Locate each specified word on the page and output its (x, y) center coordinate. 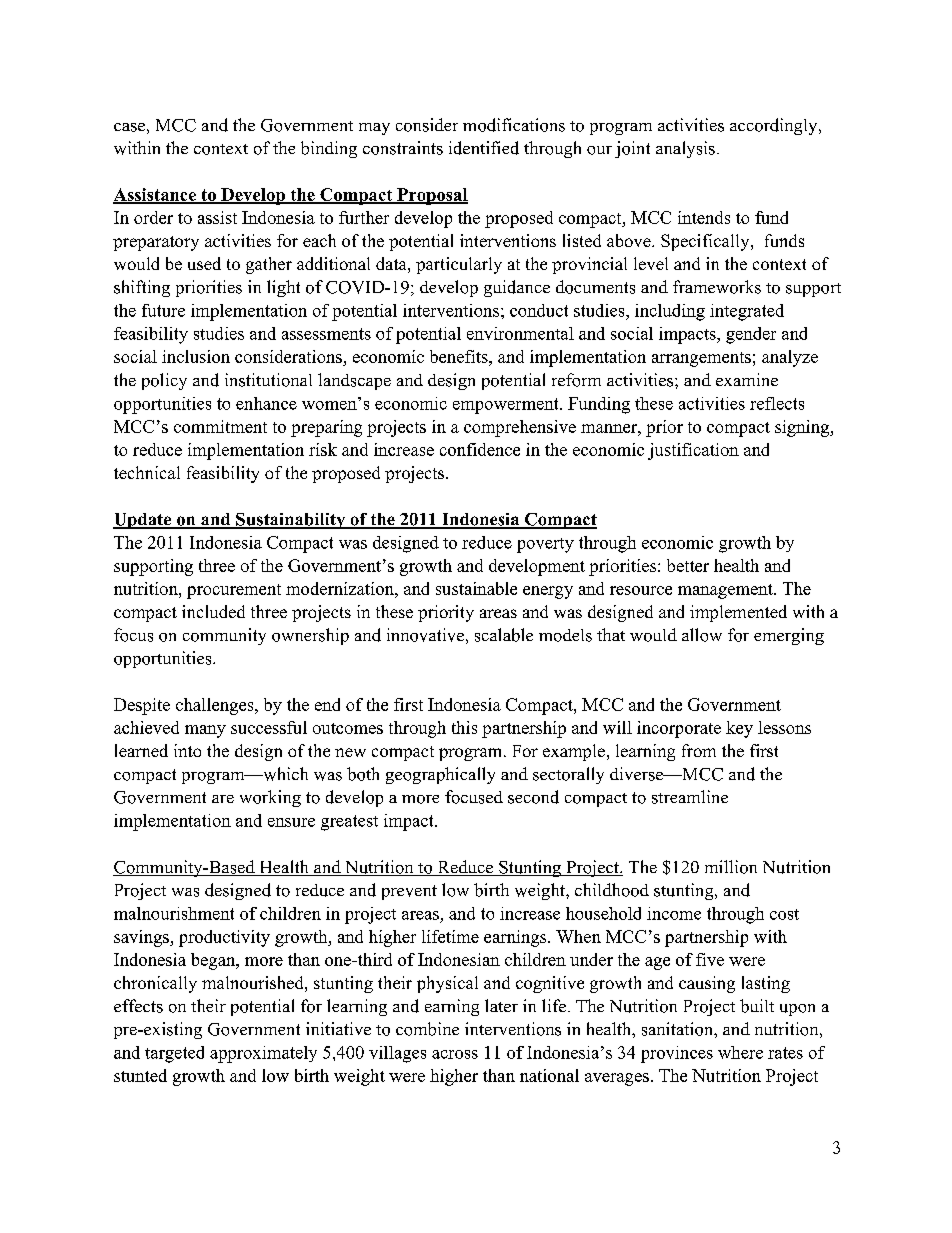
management (726, 591)
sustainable (476, 588)
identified (484, 148)
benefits (460, 356)
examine (747, 379)
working (270, 798)
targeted (174, 1054)
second (533, 797)
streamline (690, 797)
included (213, 611)
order (153, 217)
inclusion (196, 356)
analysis (685, 149)
